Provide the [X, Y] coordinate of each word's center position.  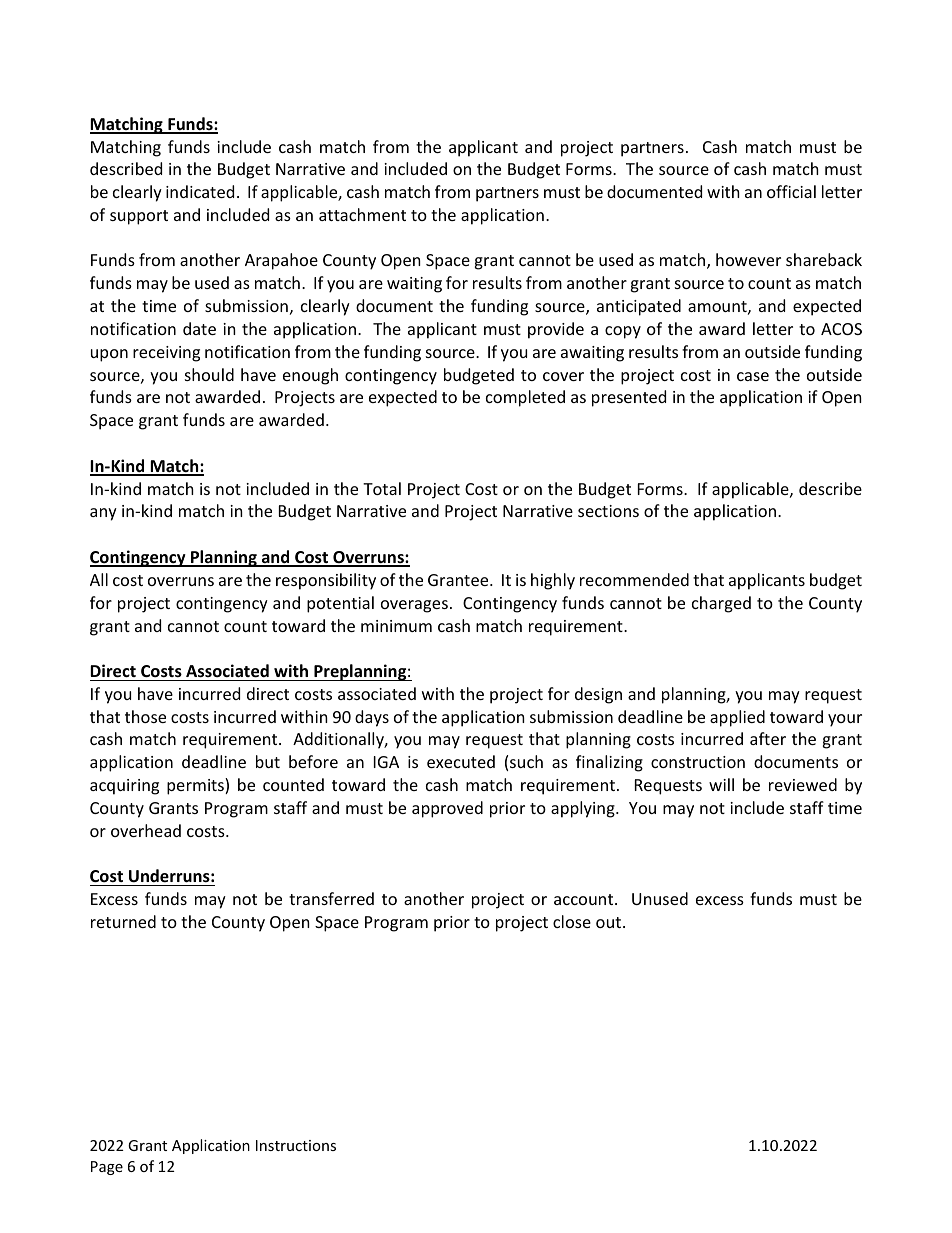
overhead [146, 830]
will [721, 784]
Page [107, 1168]
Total [382, 488]
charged [721, 604]
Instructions [296, 1145]
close [572, 921]
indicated [200, 191]
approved [447, 809]
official [791, 191]
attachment [362, 214]
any [103, 514]
